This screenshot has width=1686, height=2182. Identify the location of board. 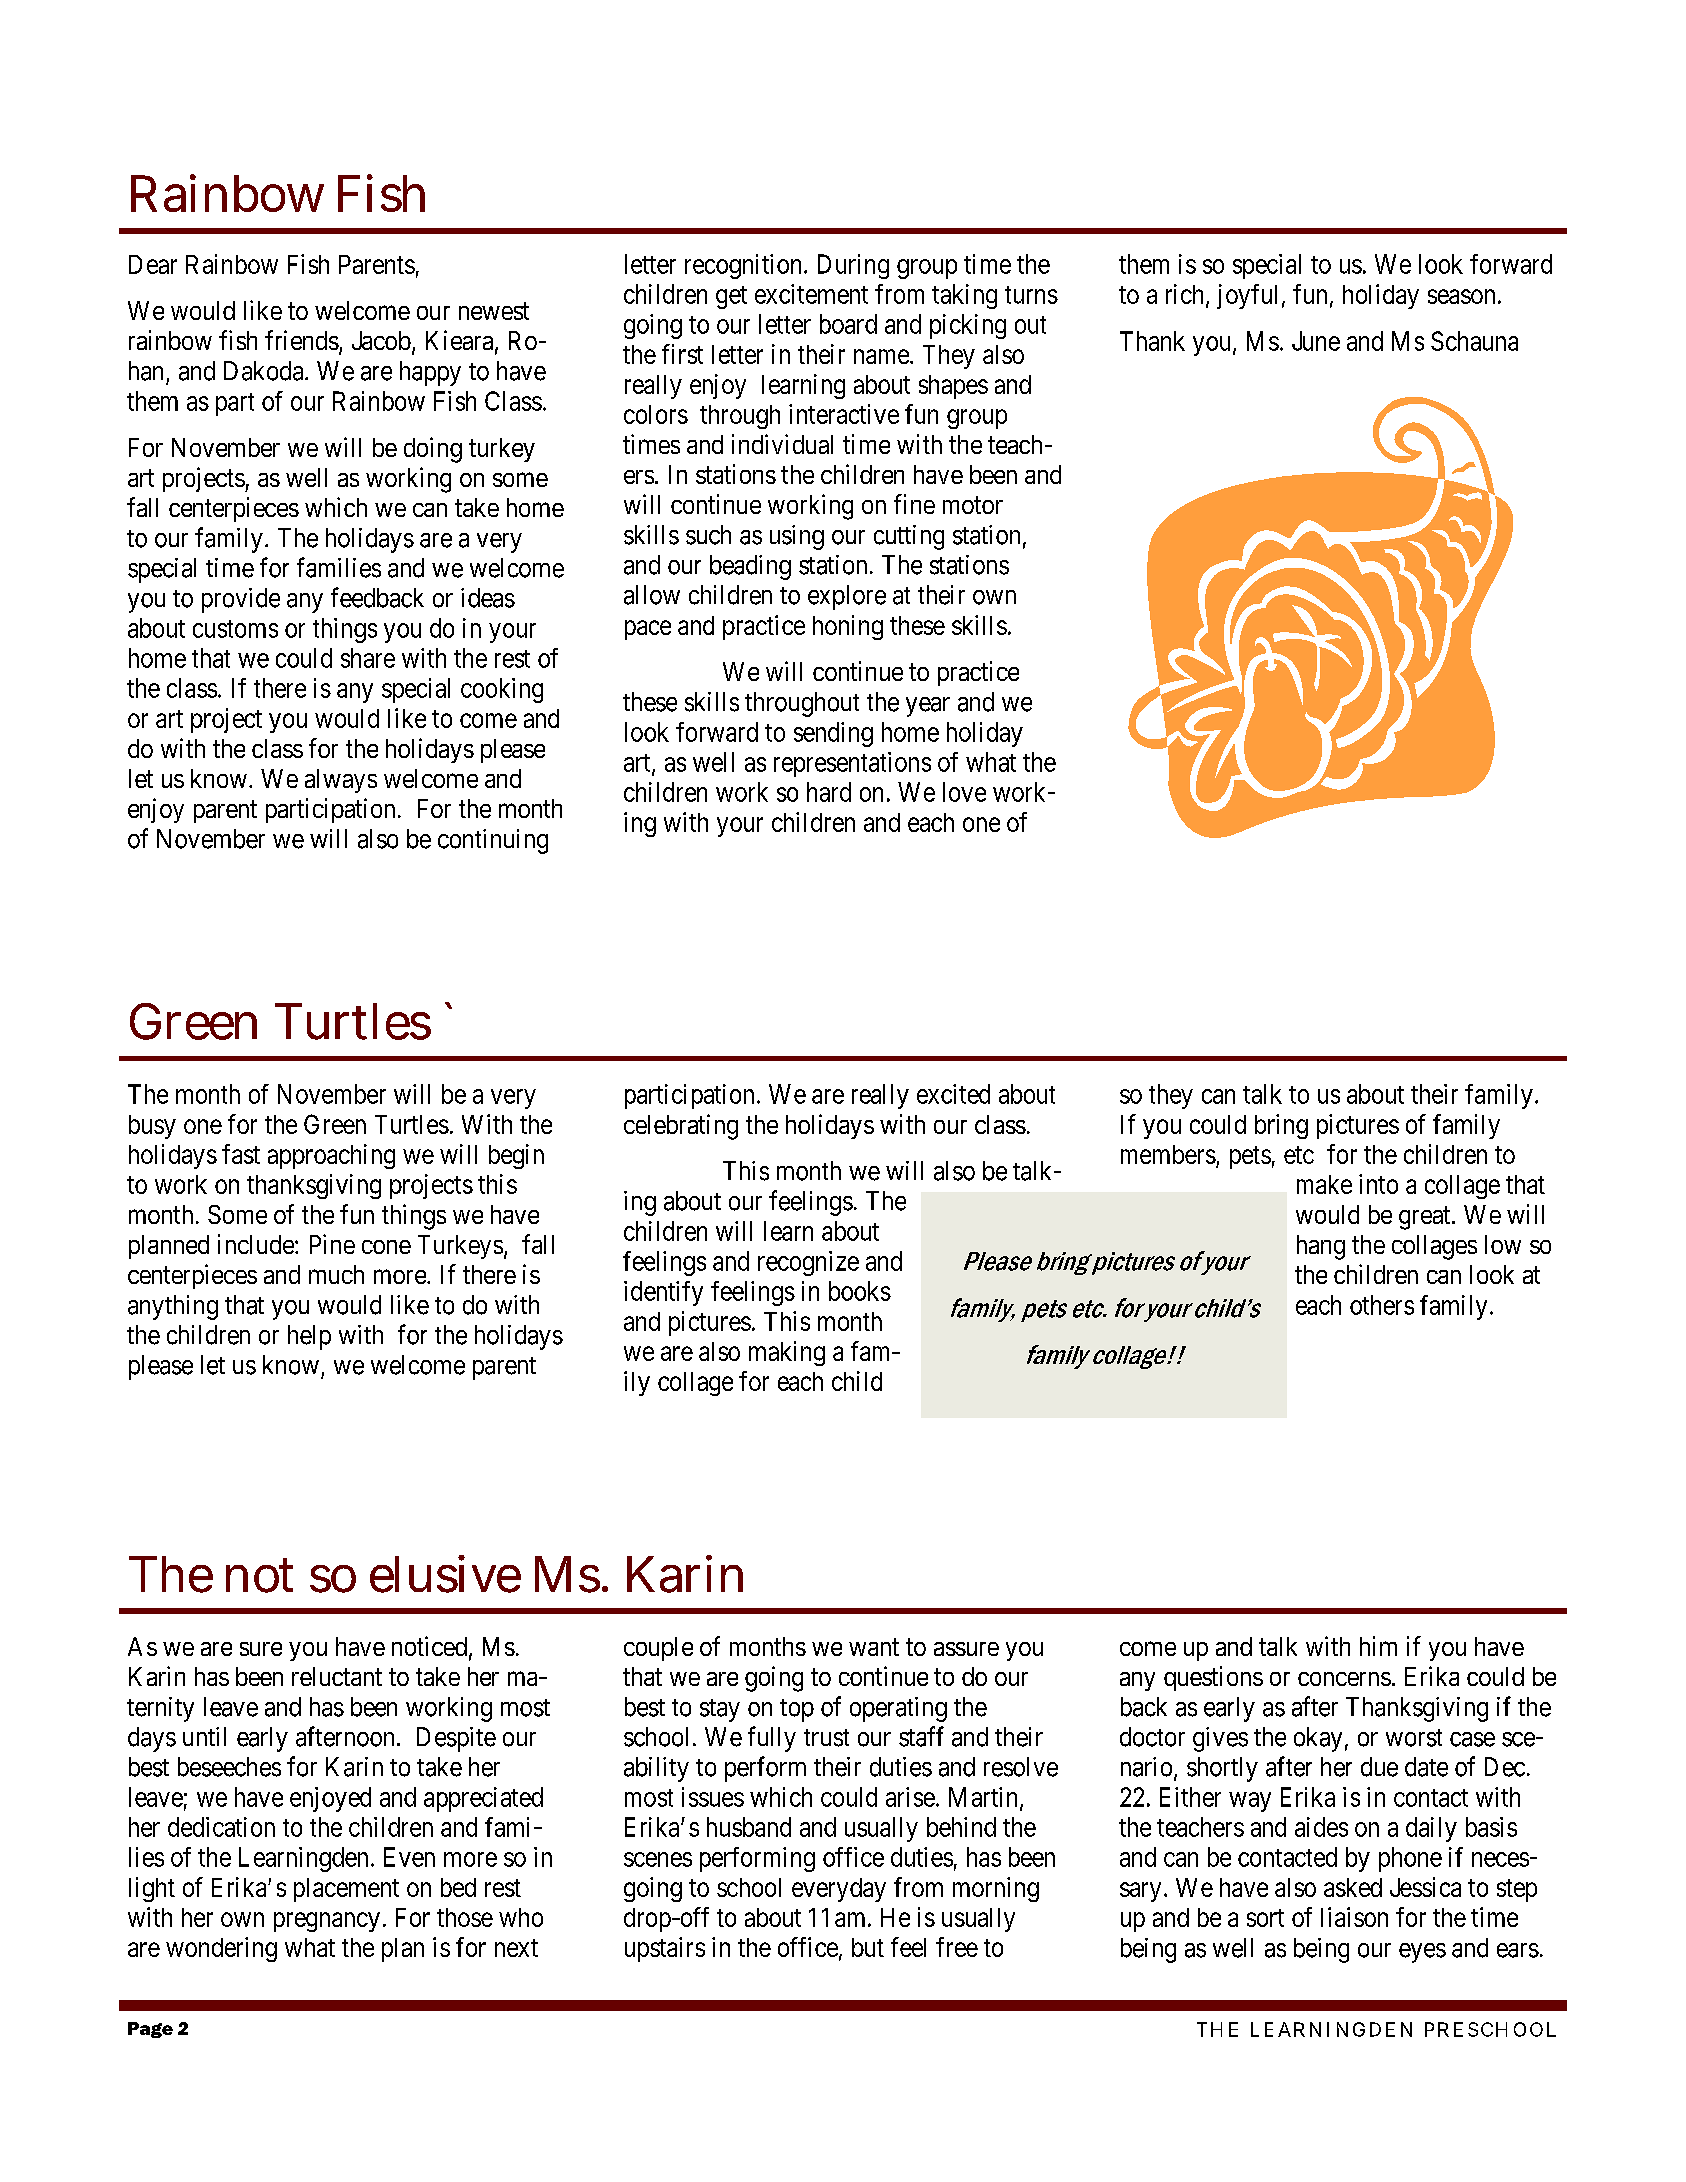
(848, 324).
